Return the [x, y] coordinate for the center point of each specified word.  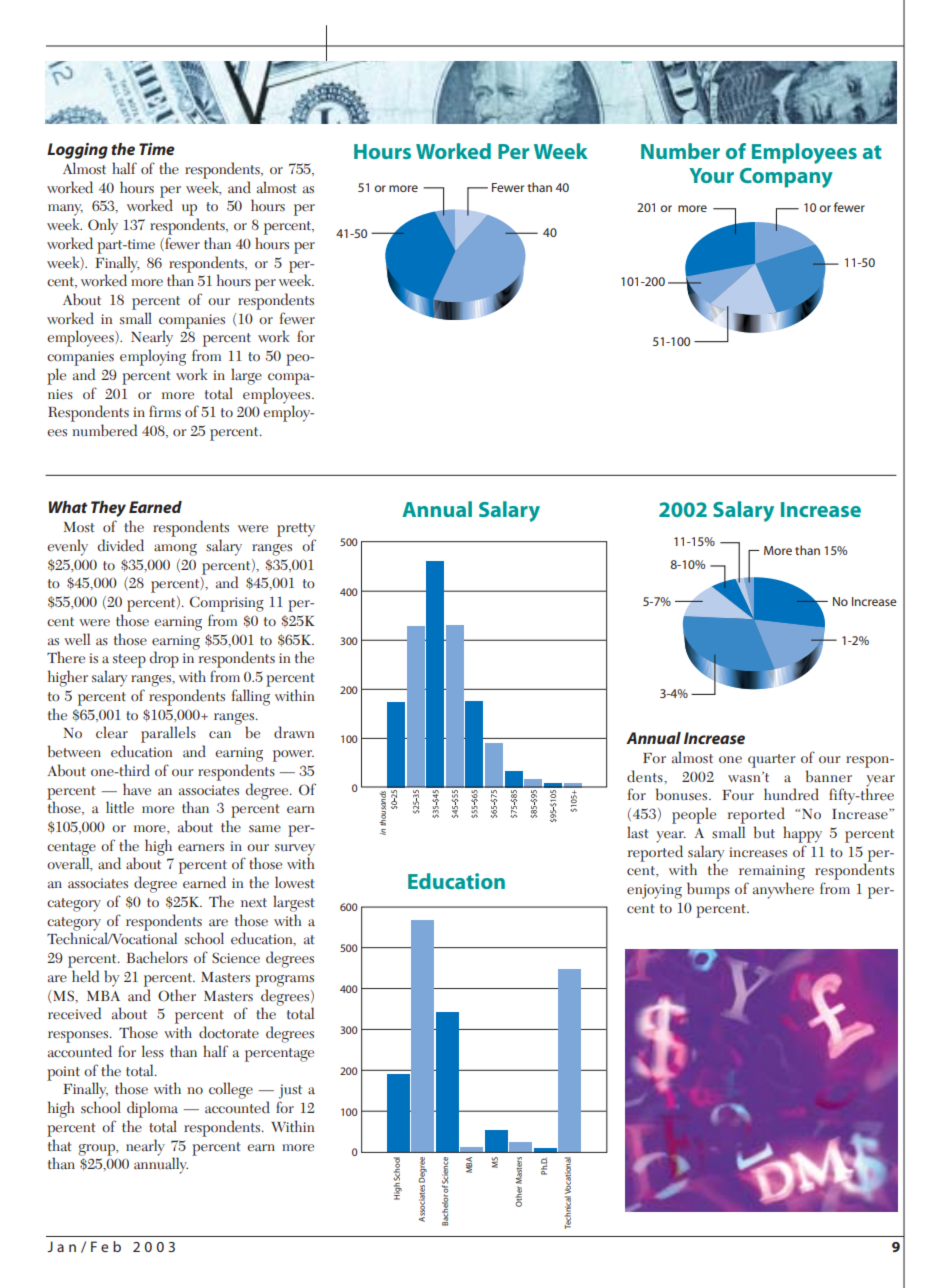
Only [103, 226]
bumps [708, 890]
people [694, 815]
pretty [296, 530]
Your [711, 175]
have [137, 789]
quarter [771, 761]
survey [295, 851]
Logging [77, 151]
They [108, 509]
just [290, 1091]
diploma [152, 1109]
